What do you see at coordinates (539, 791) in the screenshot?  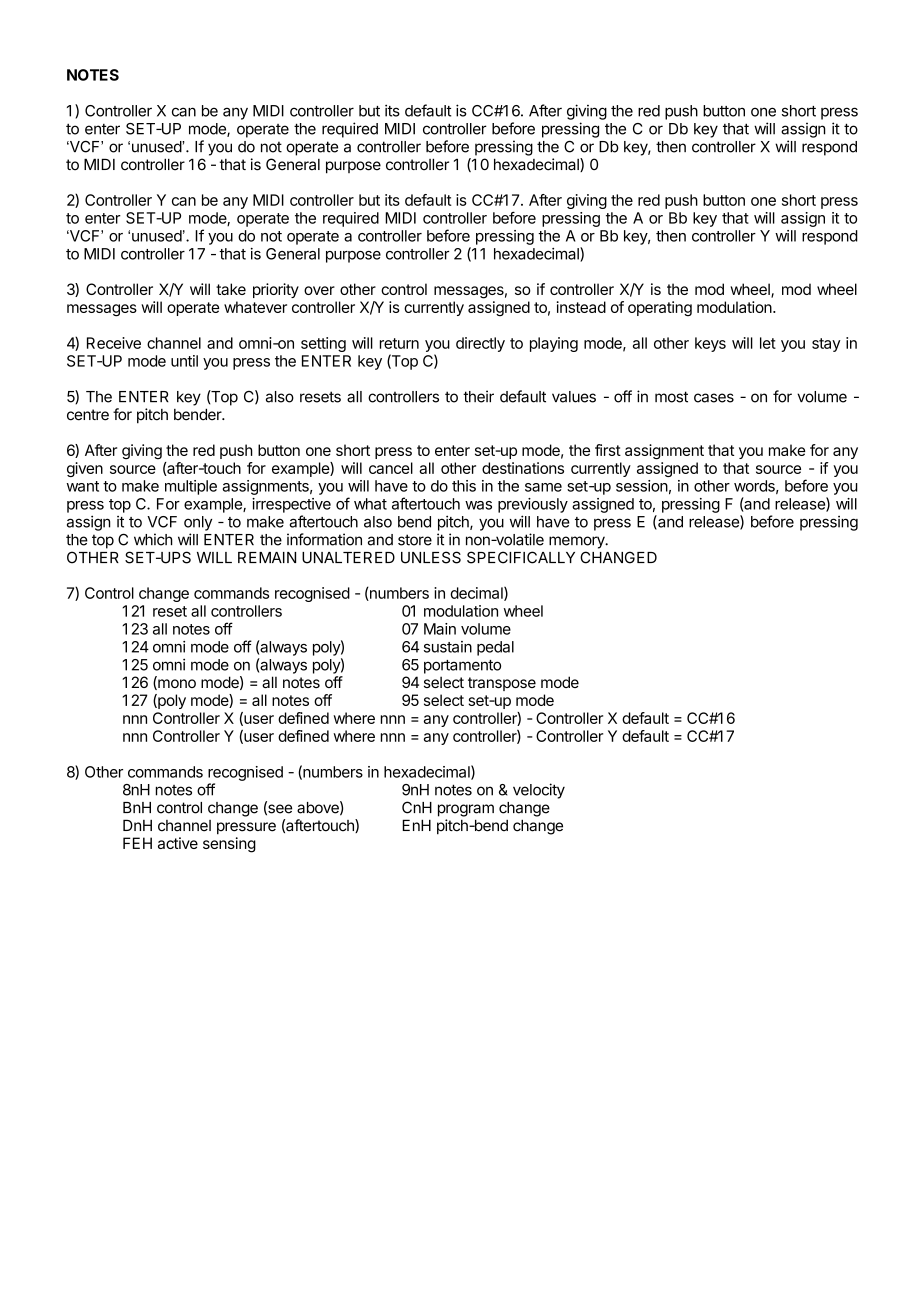 I see `velocity` at bounding box center [539, 791].
